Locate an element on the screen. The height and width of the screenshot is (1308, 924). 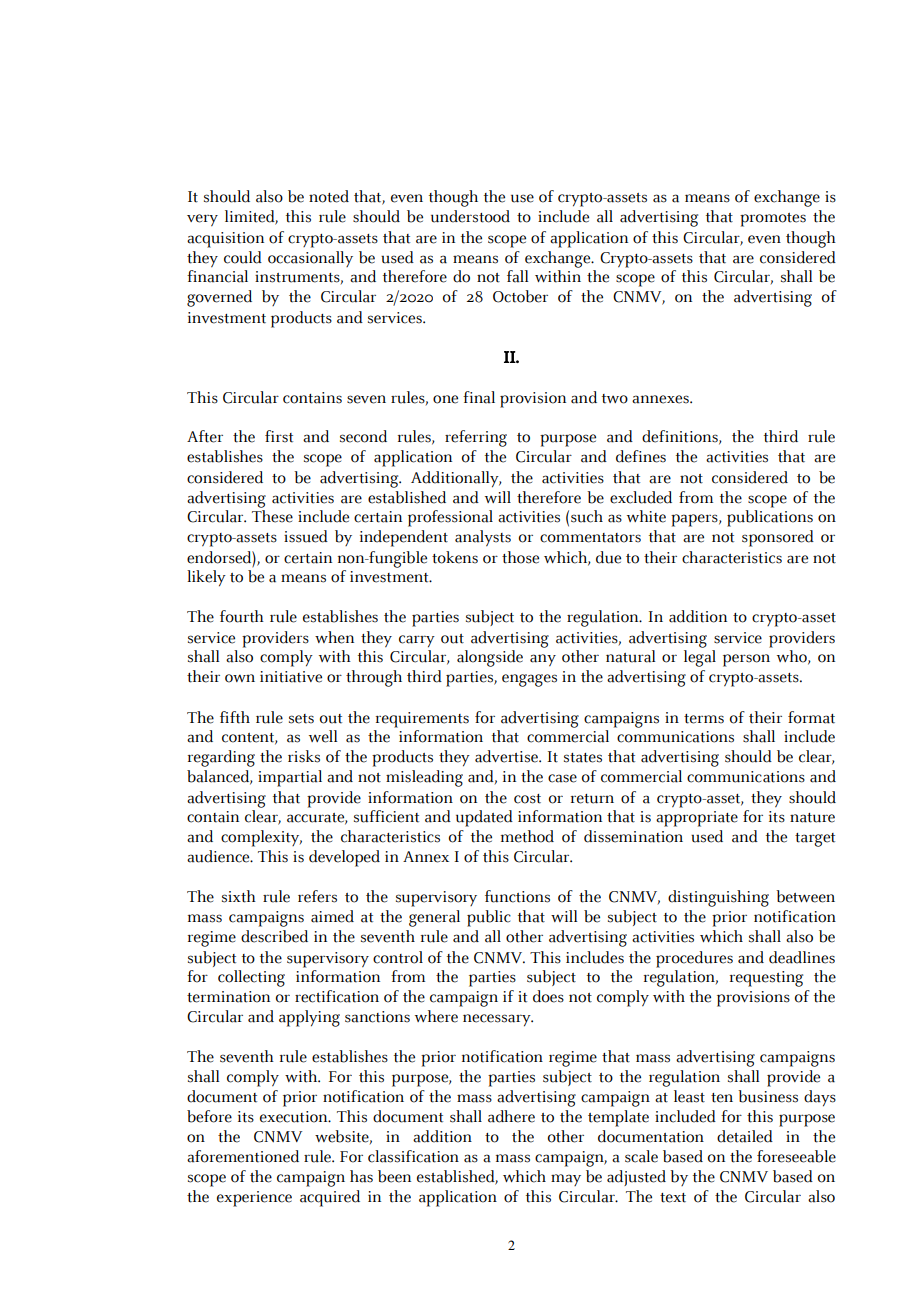
aforementioned is located at coordinates (243, 1156).
